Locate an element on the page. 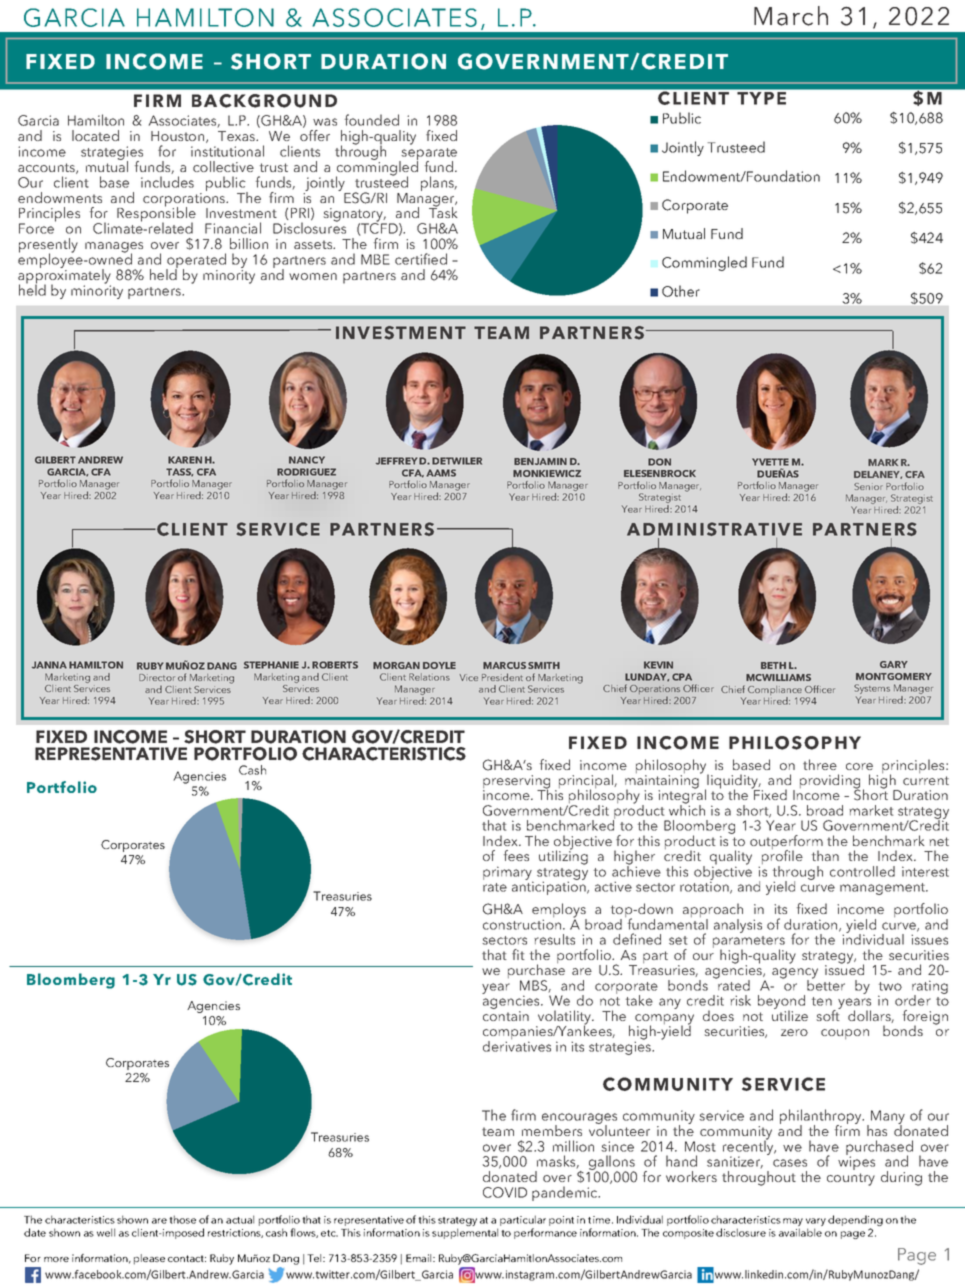 Image resolution: width=965 pixels, height=1287 pixels. KAREN is located at coordinates (185, 460).
